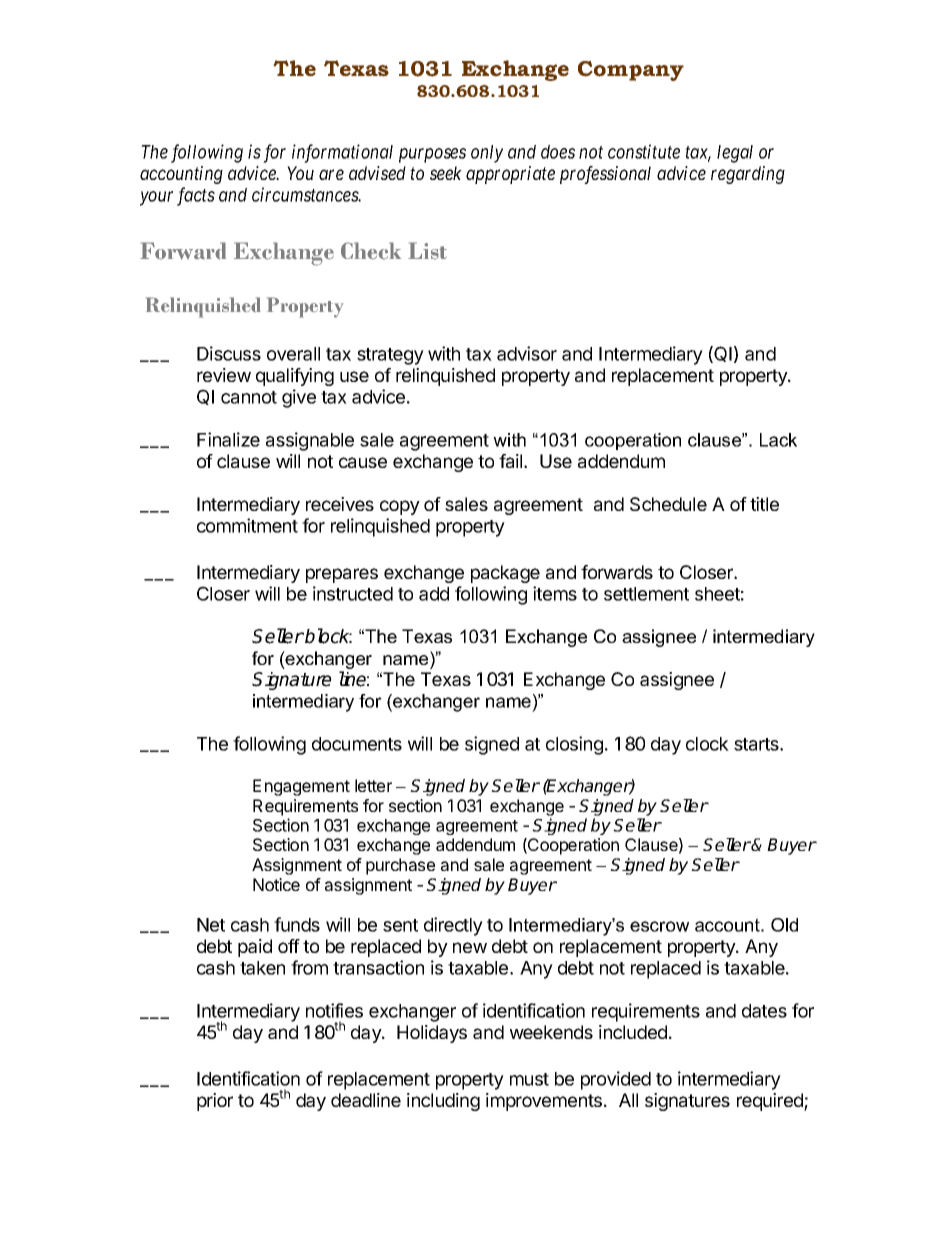  What do you see at coordinates (196, 196) in the screenshot?
I see `facts` at bounding box center [196, 196].
